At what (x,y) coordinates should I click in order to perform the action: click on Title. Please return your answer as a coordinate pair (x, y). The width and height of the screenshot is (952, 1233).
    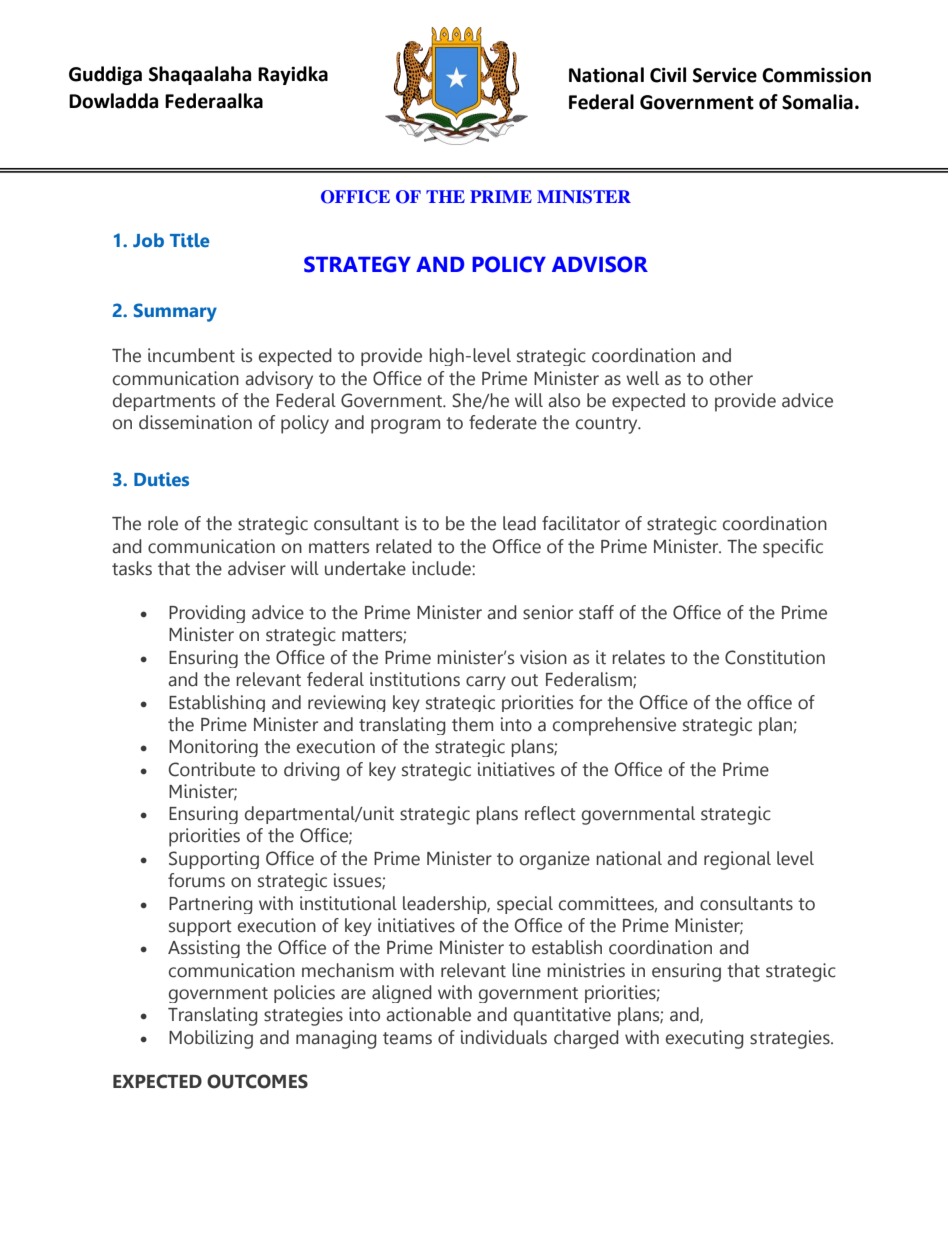
    Looking at the image, I should click on (190, 240).
